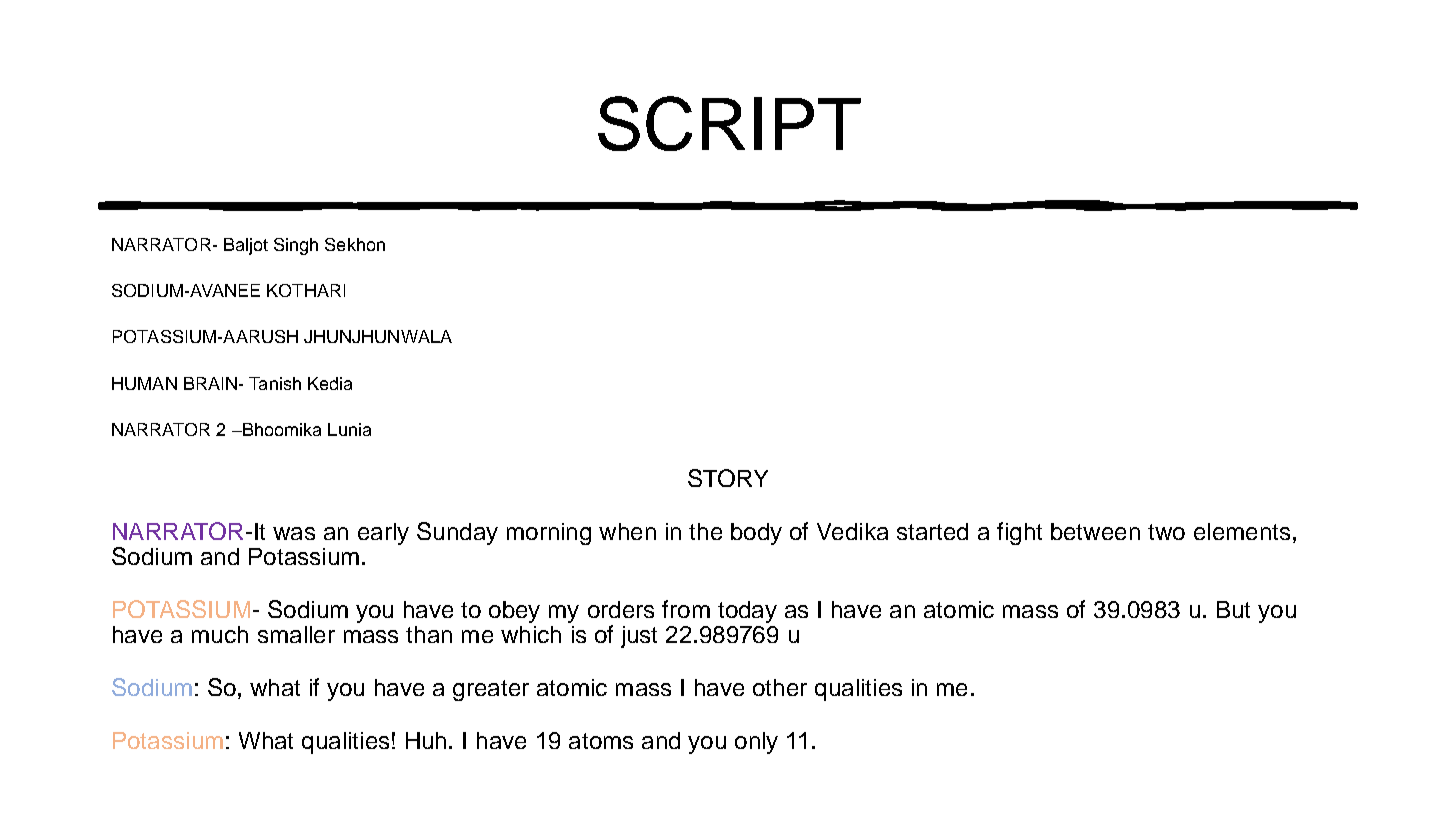  What do you see at coordinates (1166, 532) in the screenshot?
I see `two` at bounding box center [1166, 532].
